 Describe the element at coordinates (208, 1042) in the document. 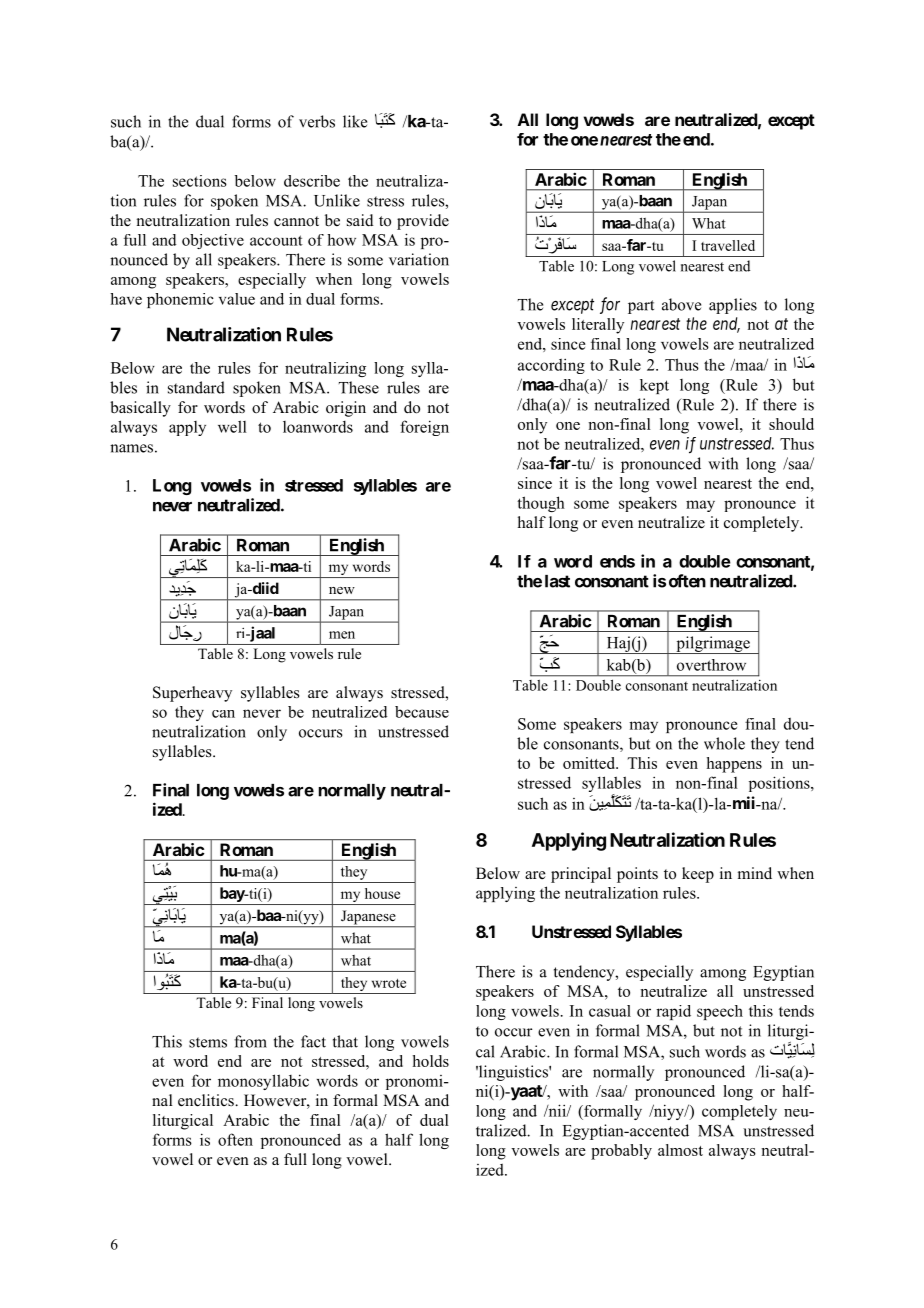

I see `stems` at that location.
